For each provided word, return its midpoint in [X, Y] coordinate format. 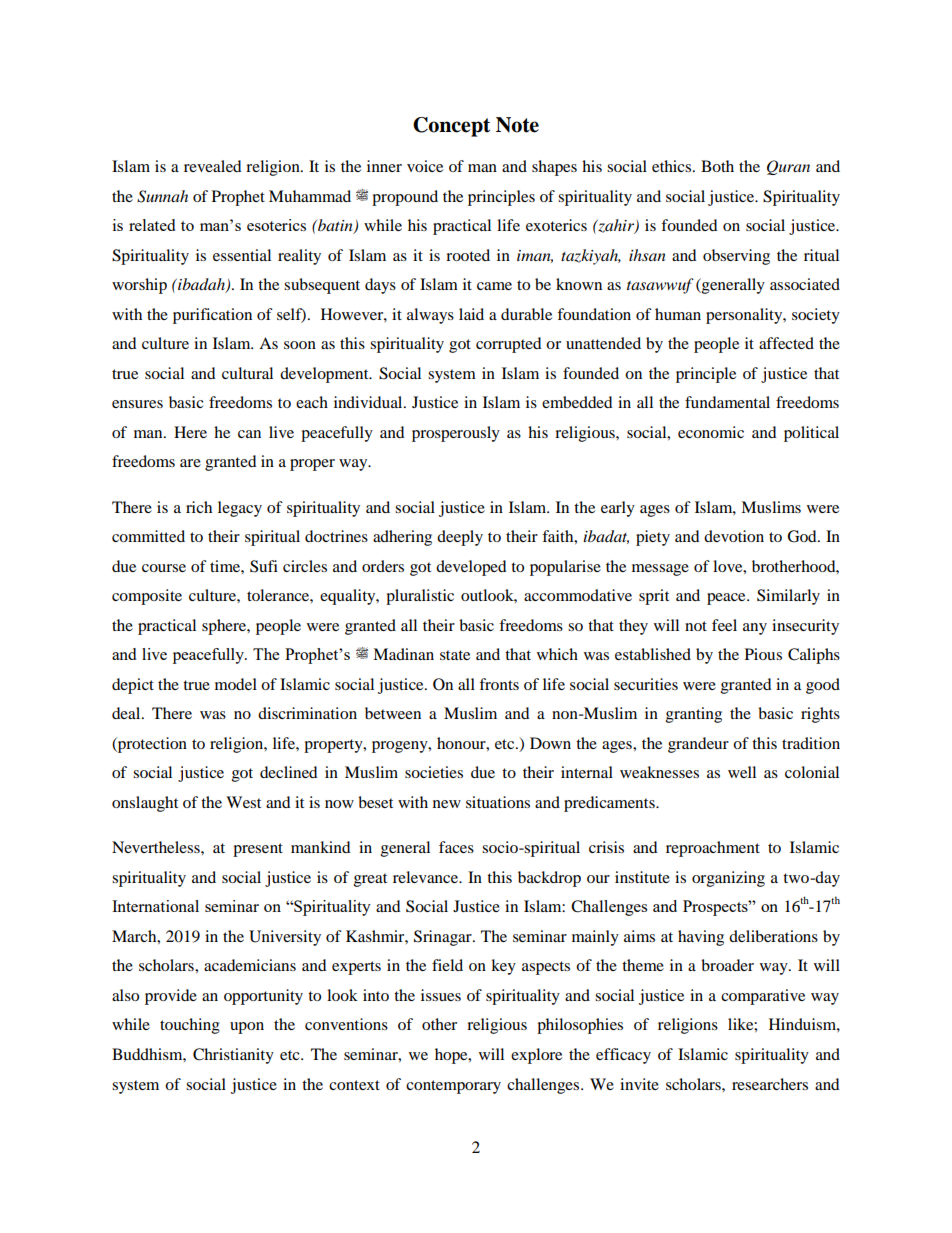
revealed [213, 166]
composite [147, 597]
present [258, 850]
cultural [247, 373]
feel [724, 625]
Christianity [233, 1056]
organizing [728, 879]
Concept [451, 127]
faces [456, 847]
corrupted [509, 345]
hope [452, 1056]
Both [717, 166]
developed [471, 568]
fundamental [727, 402]
